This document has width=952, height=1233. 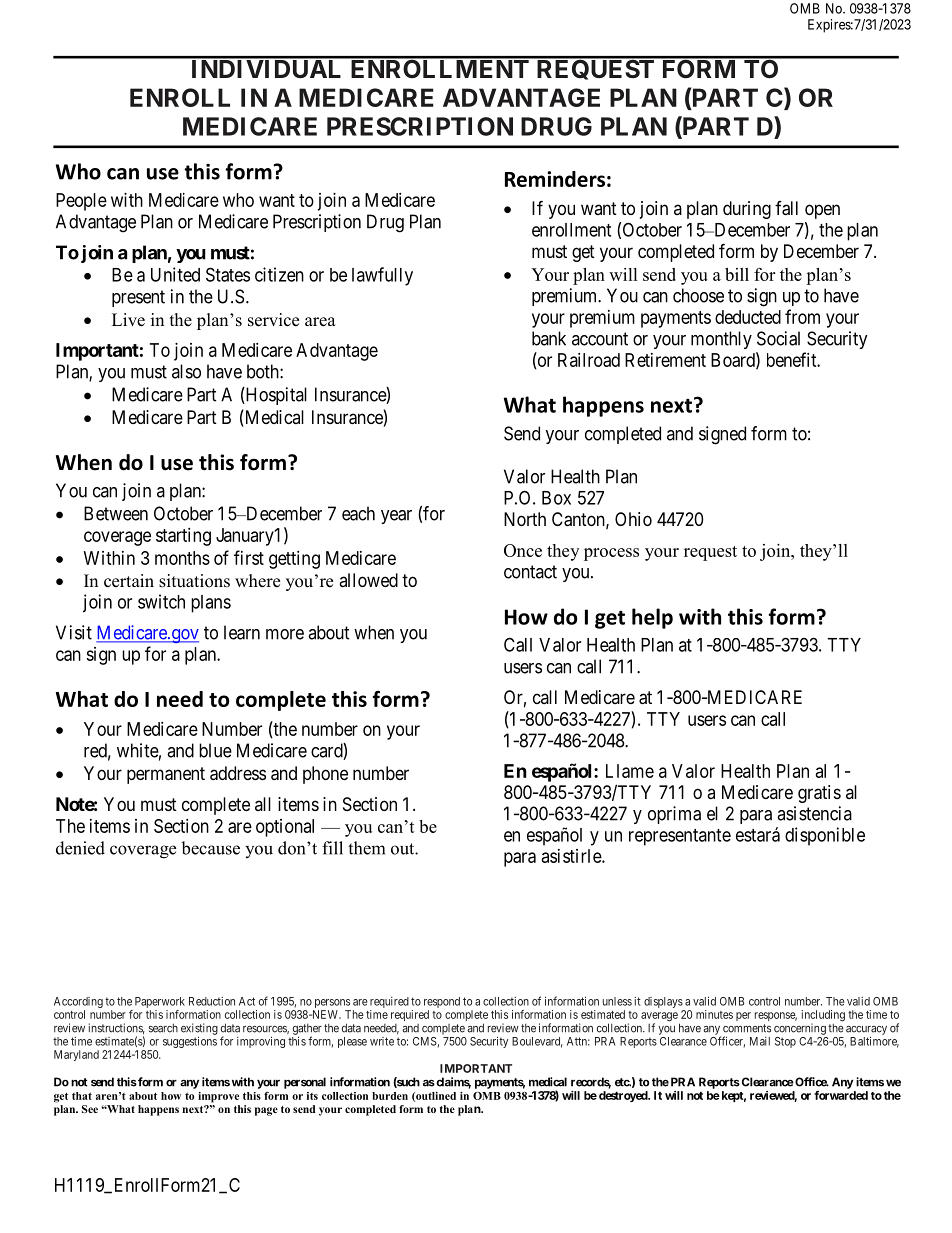 What do you see at coordinates (210, 848) in the document?
I see `because` at bounding box center [210, 848].
